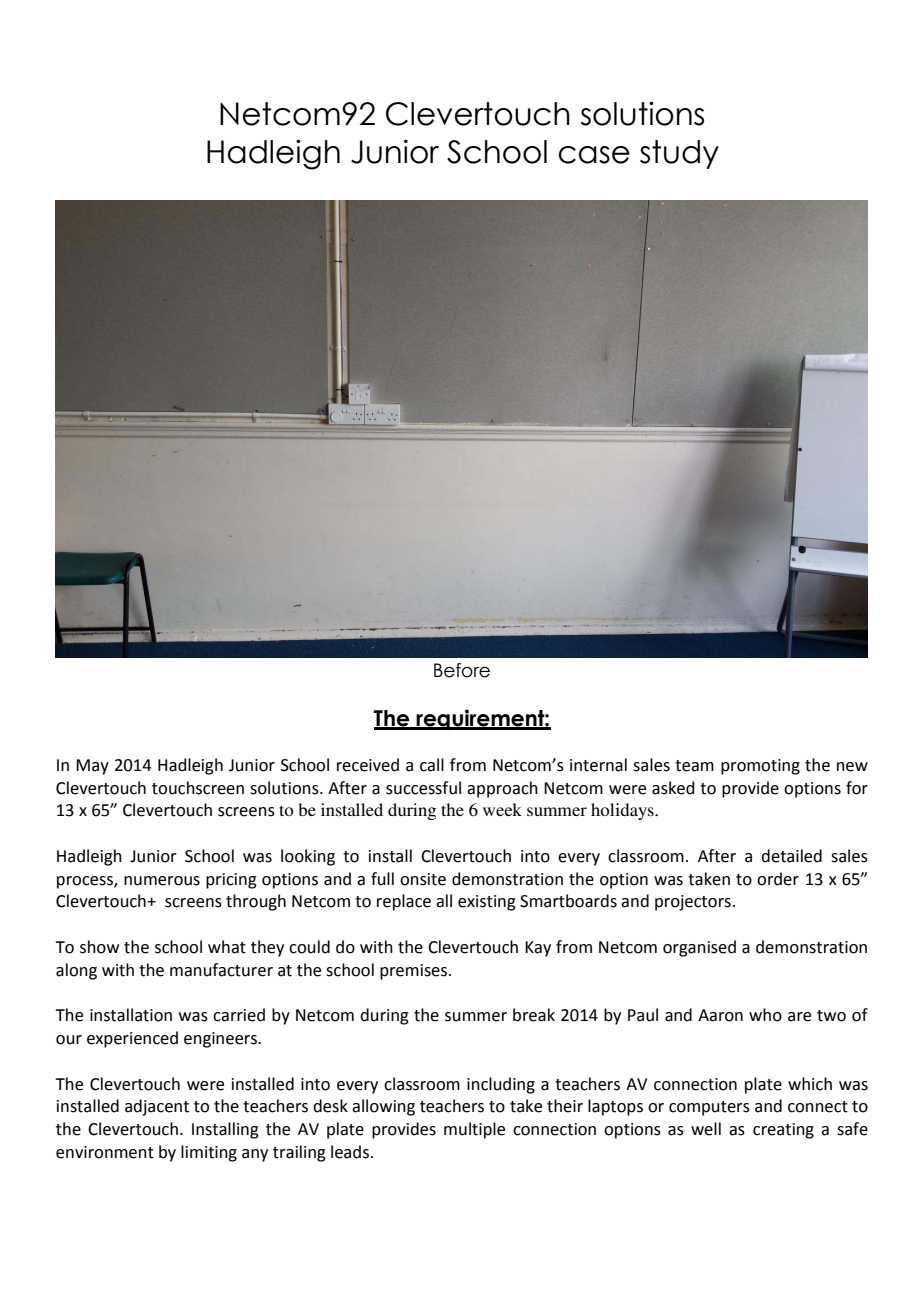  I want to click on study, so click(679, 154).
